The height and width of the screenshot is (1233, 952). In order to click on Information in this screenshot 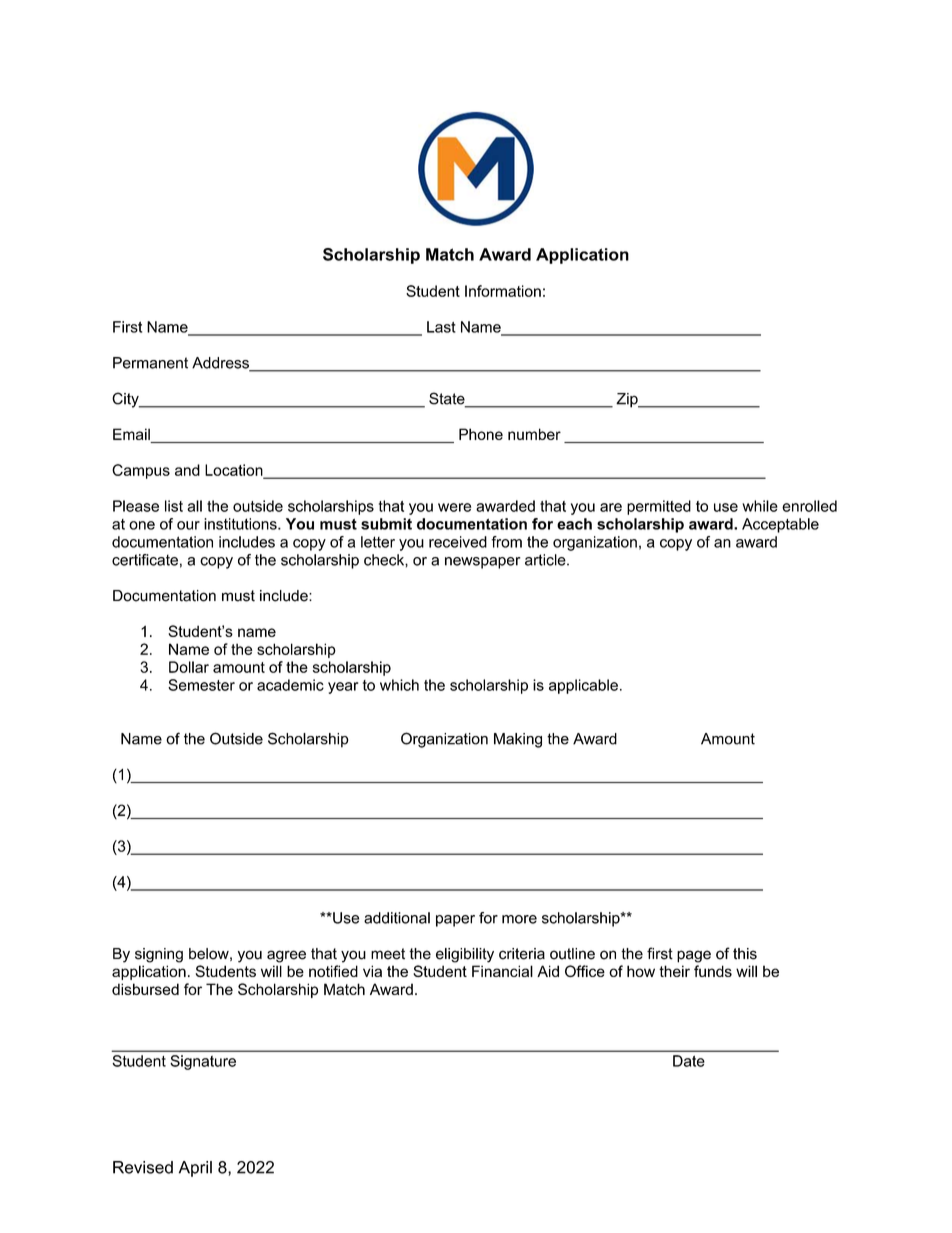, I will do `click(503, 291)`.
